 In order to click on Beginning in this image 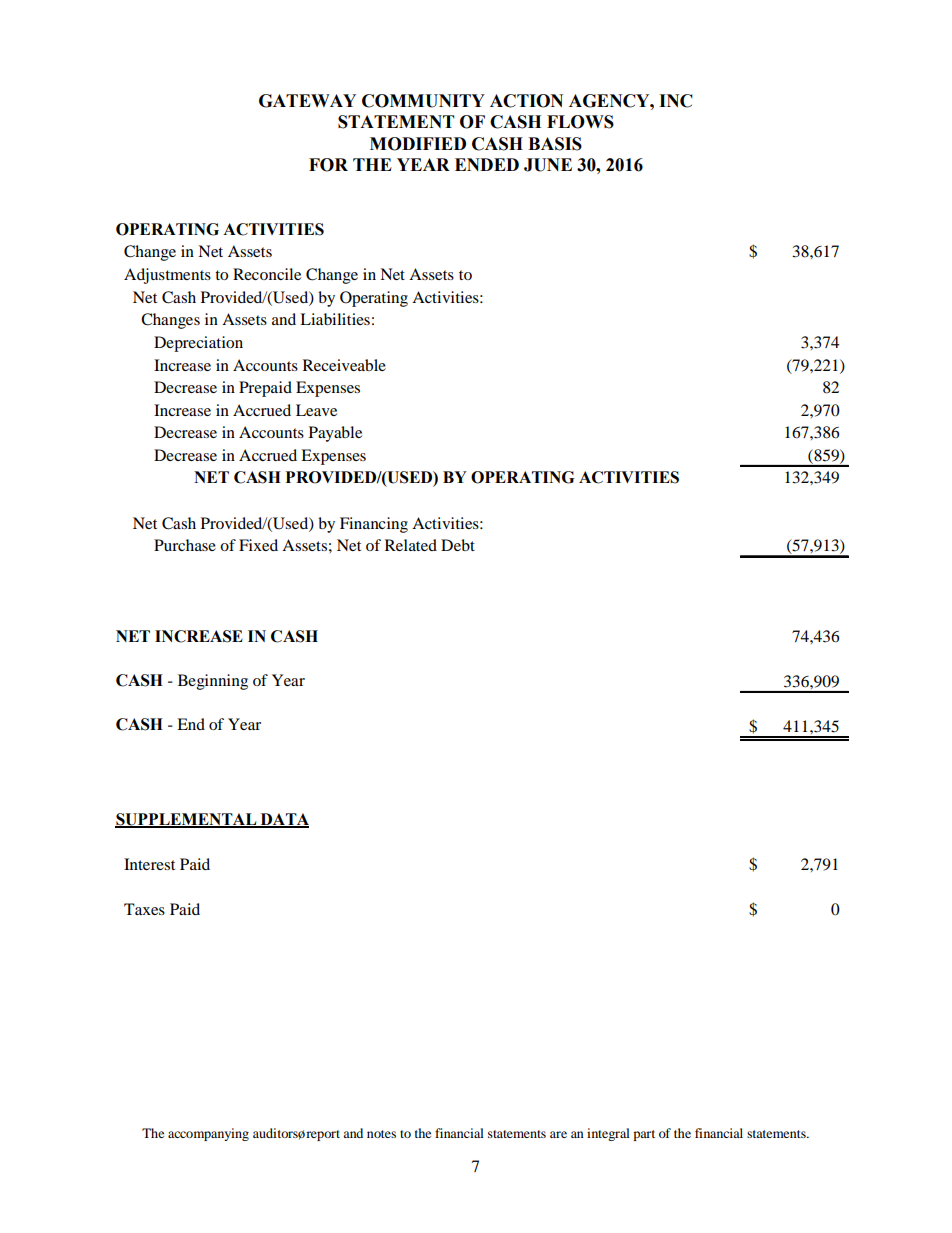, I will do `click(213, 682)`.
